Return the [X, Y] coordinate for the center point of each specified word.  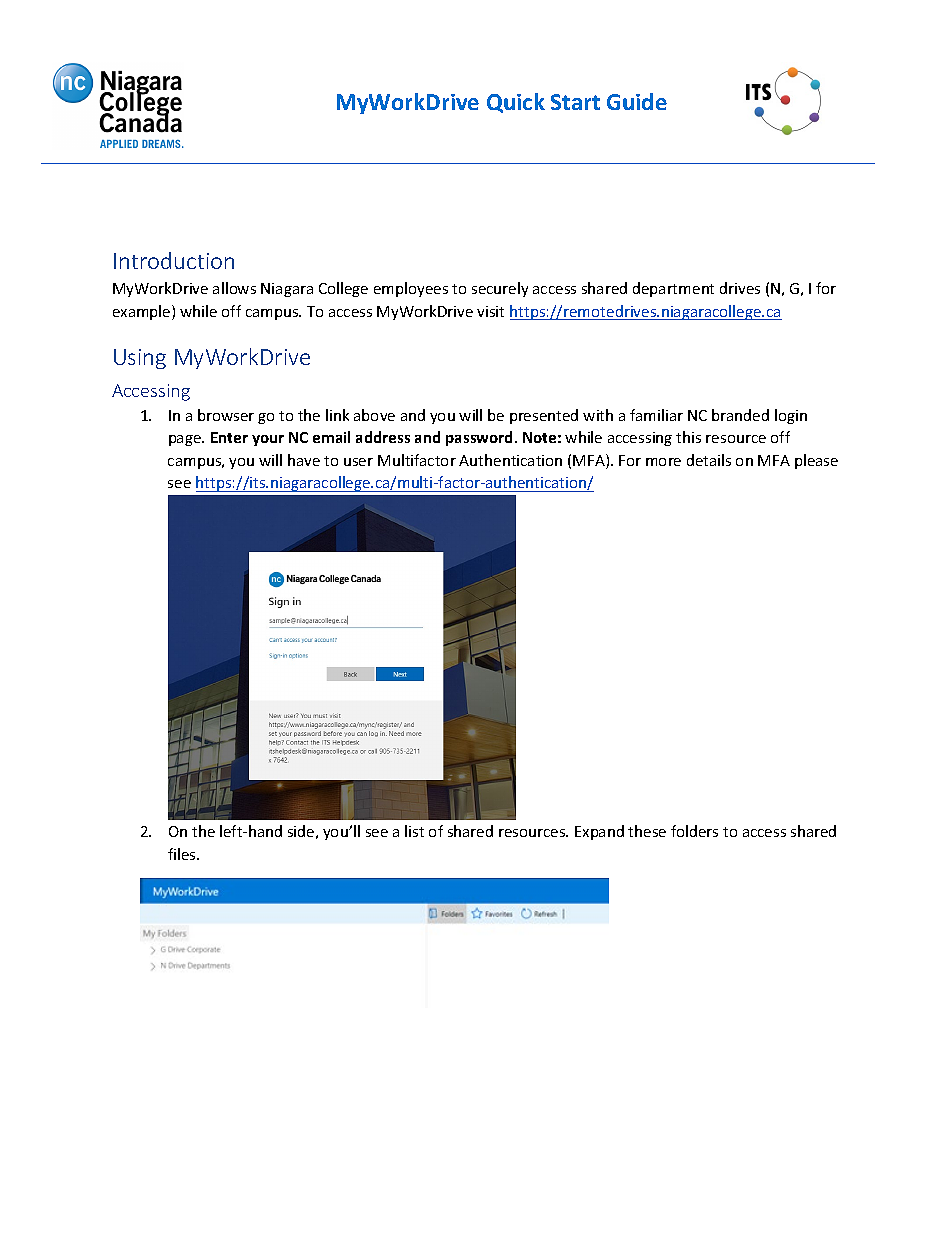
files [183, 854]
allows [234, 288]
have [304, 460]
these [647, 831]
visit [490, 311]
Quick [516, 103]
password [481, 438]
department [673, 289]
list [414, 831]
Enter [229, 437]
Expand [599, 832]
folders [694, 831]
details [709, 460]
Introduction [174, 260]
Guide [637, 101]
